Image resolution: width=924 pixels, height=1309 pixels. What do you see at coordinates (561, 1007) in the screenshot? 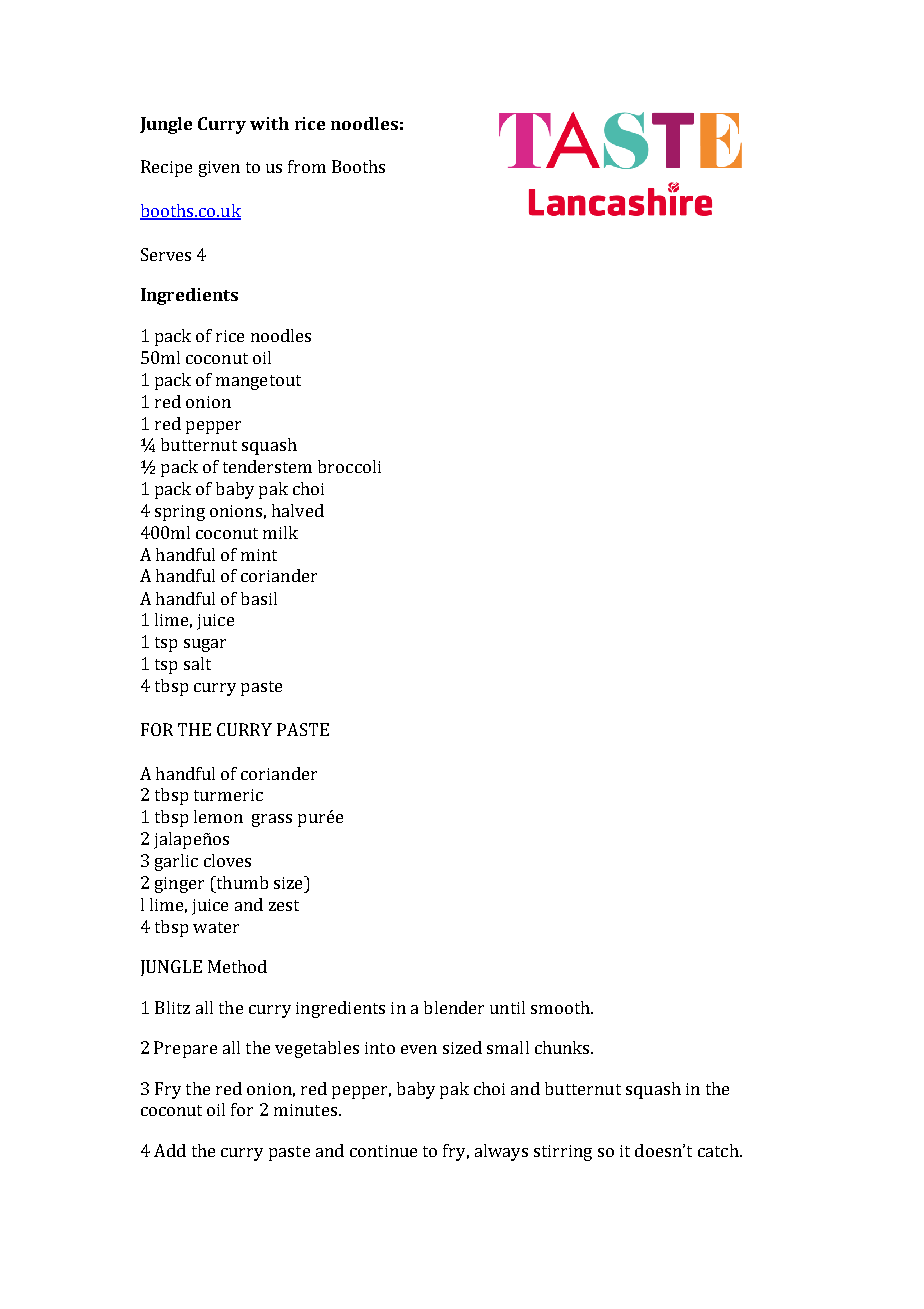
I see `smooth` at bounding box center [561, 1007].
